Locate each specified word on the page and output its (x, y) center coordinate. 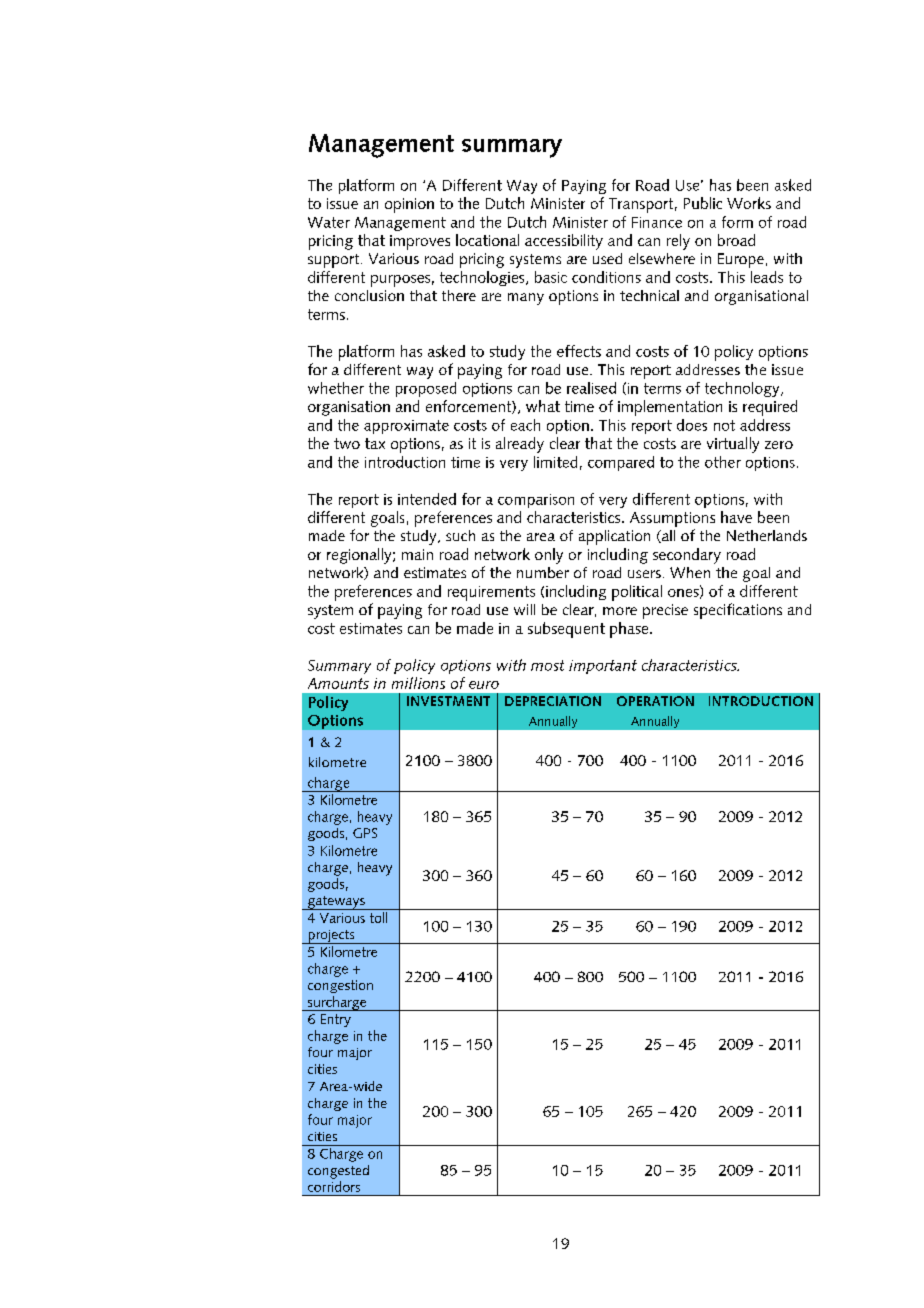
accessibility (564, 242)
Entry (336, 1020)
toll (378, 917)
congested (338, 1172)
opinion (409, 205)
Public (703, 203)
